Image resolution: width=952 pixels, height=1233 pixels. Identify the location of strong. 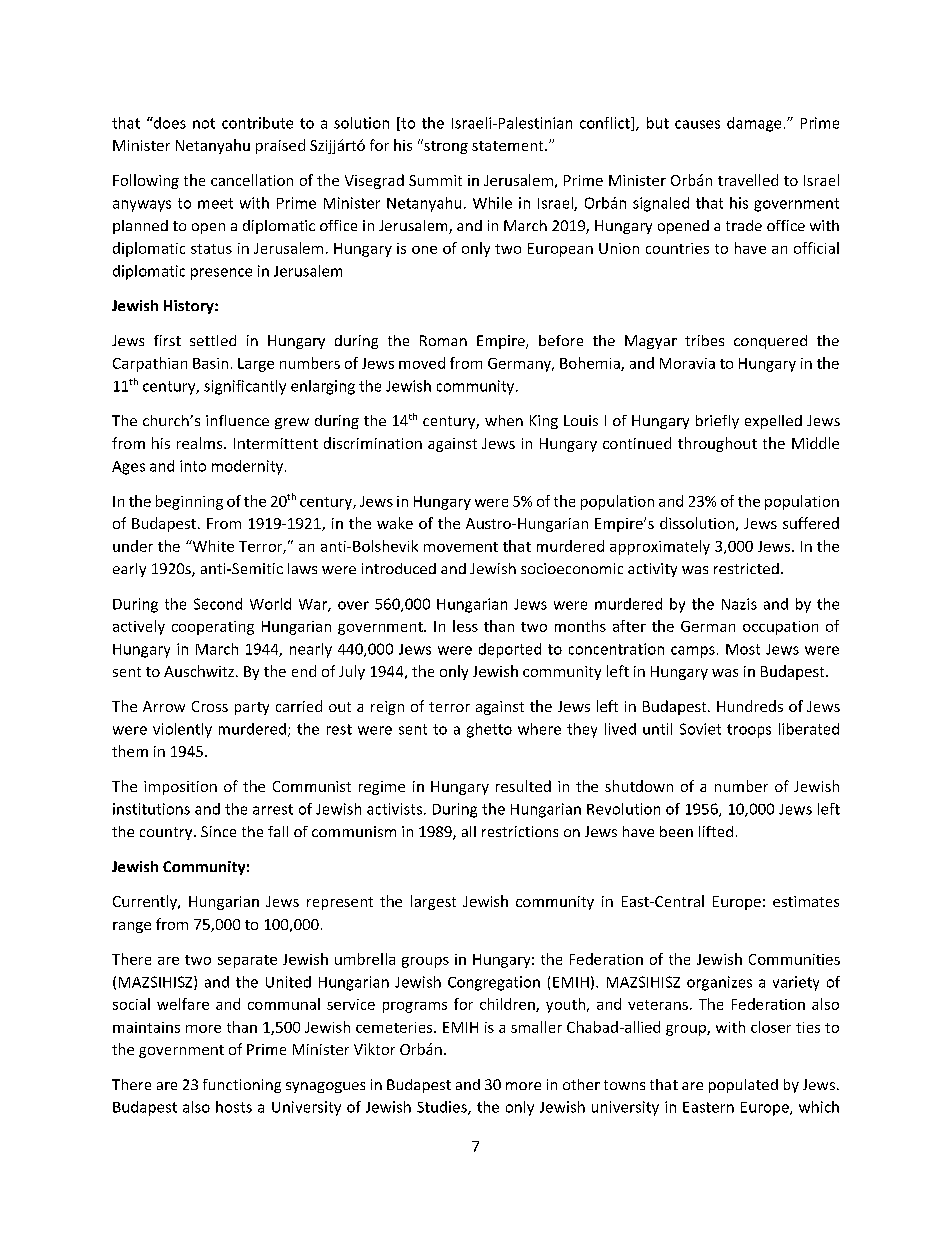
(445, 146).
